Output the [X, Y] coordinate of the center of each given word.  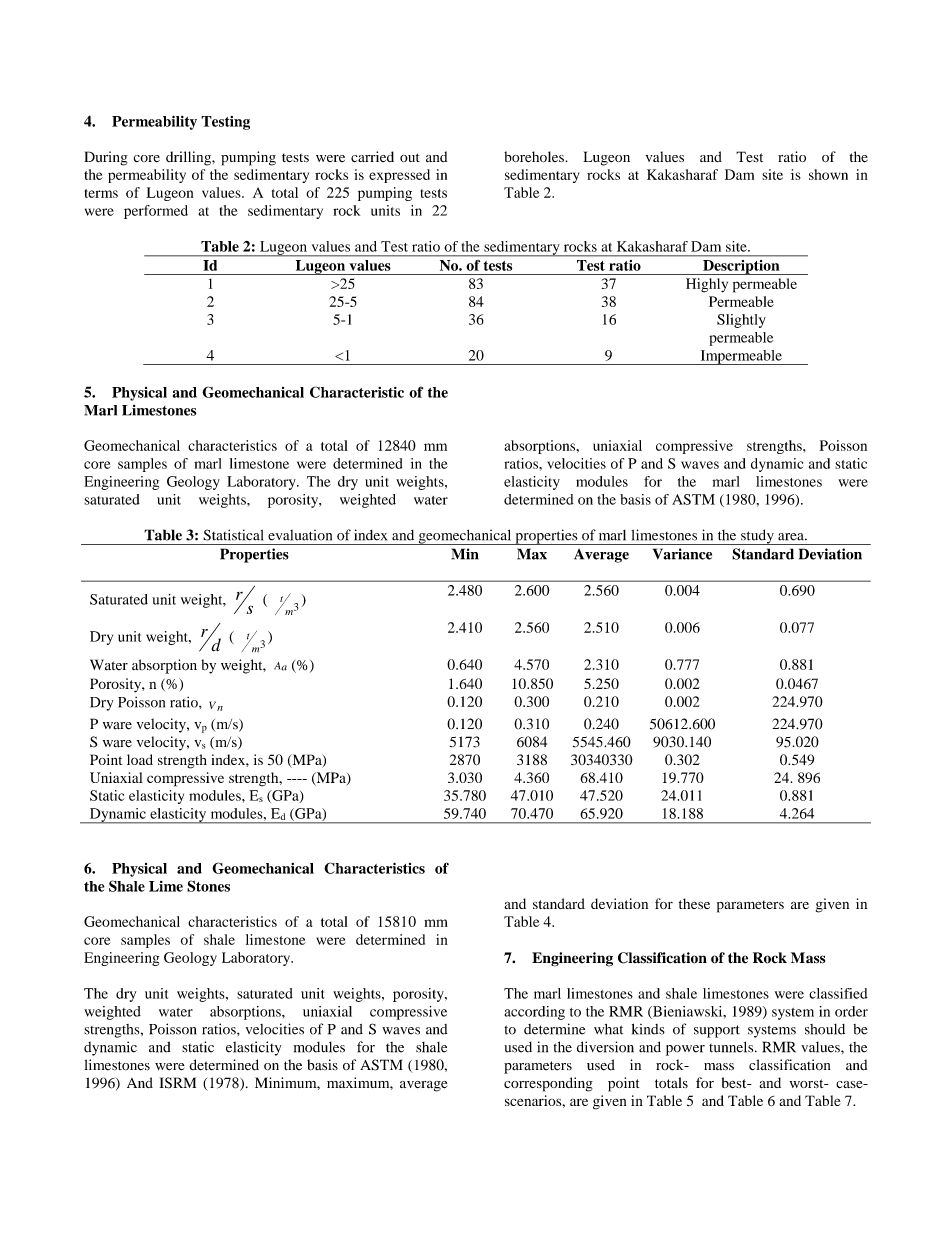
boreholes [535, 156]
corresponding [548, 1084]
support [717, 1031]
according [534, 1013]
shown [828, 174]
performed [156, 212]
